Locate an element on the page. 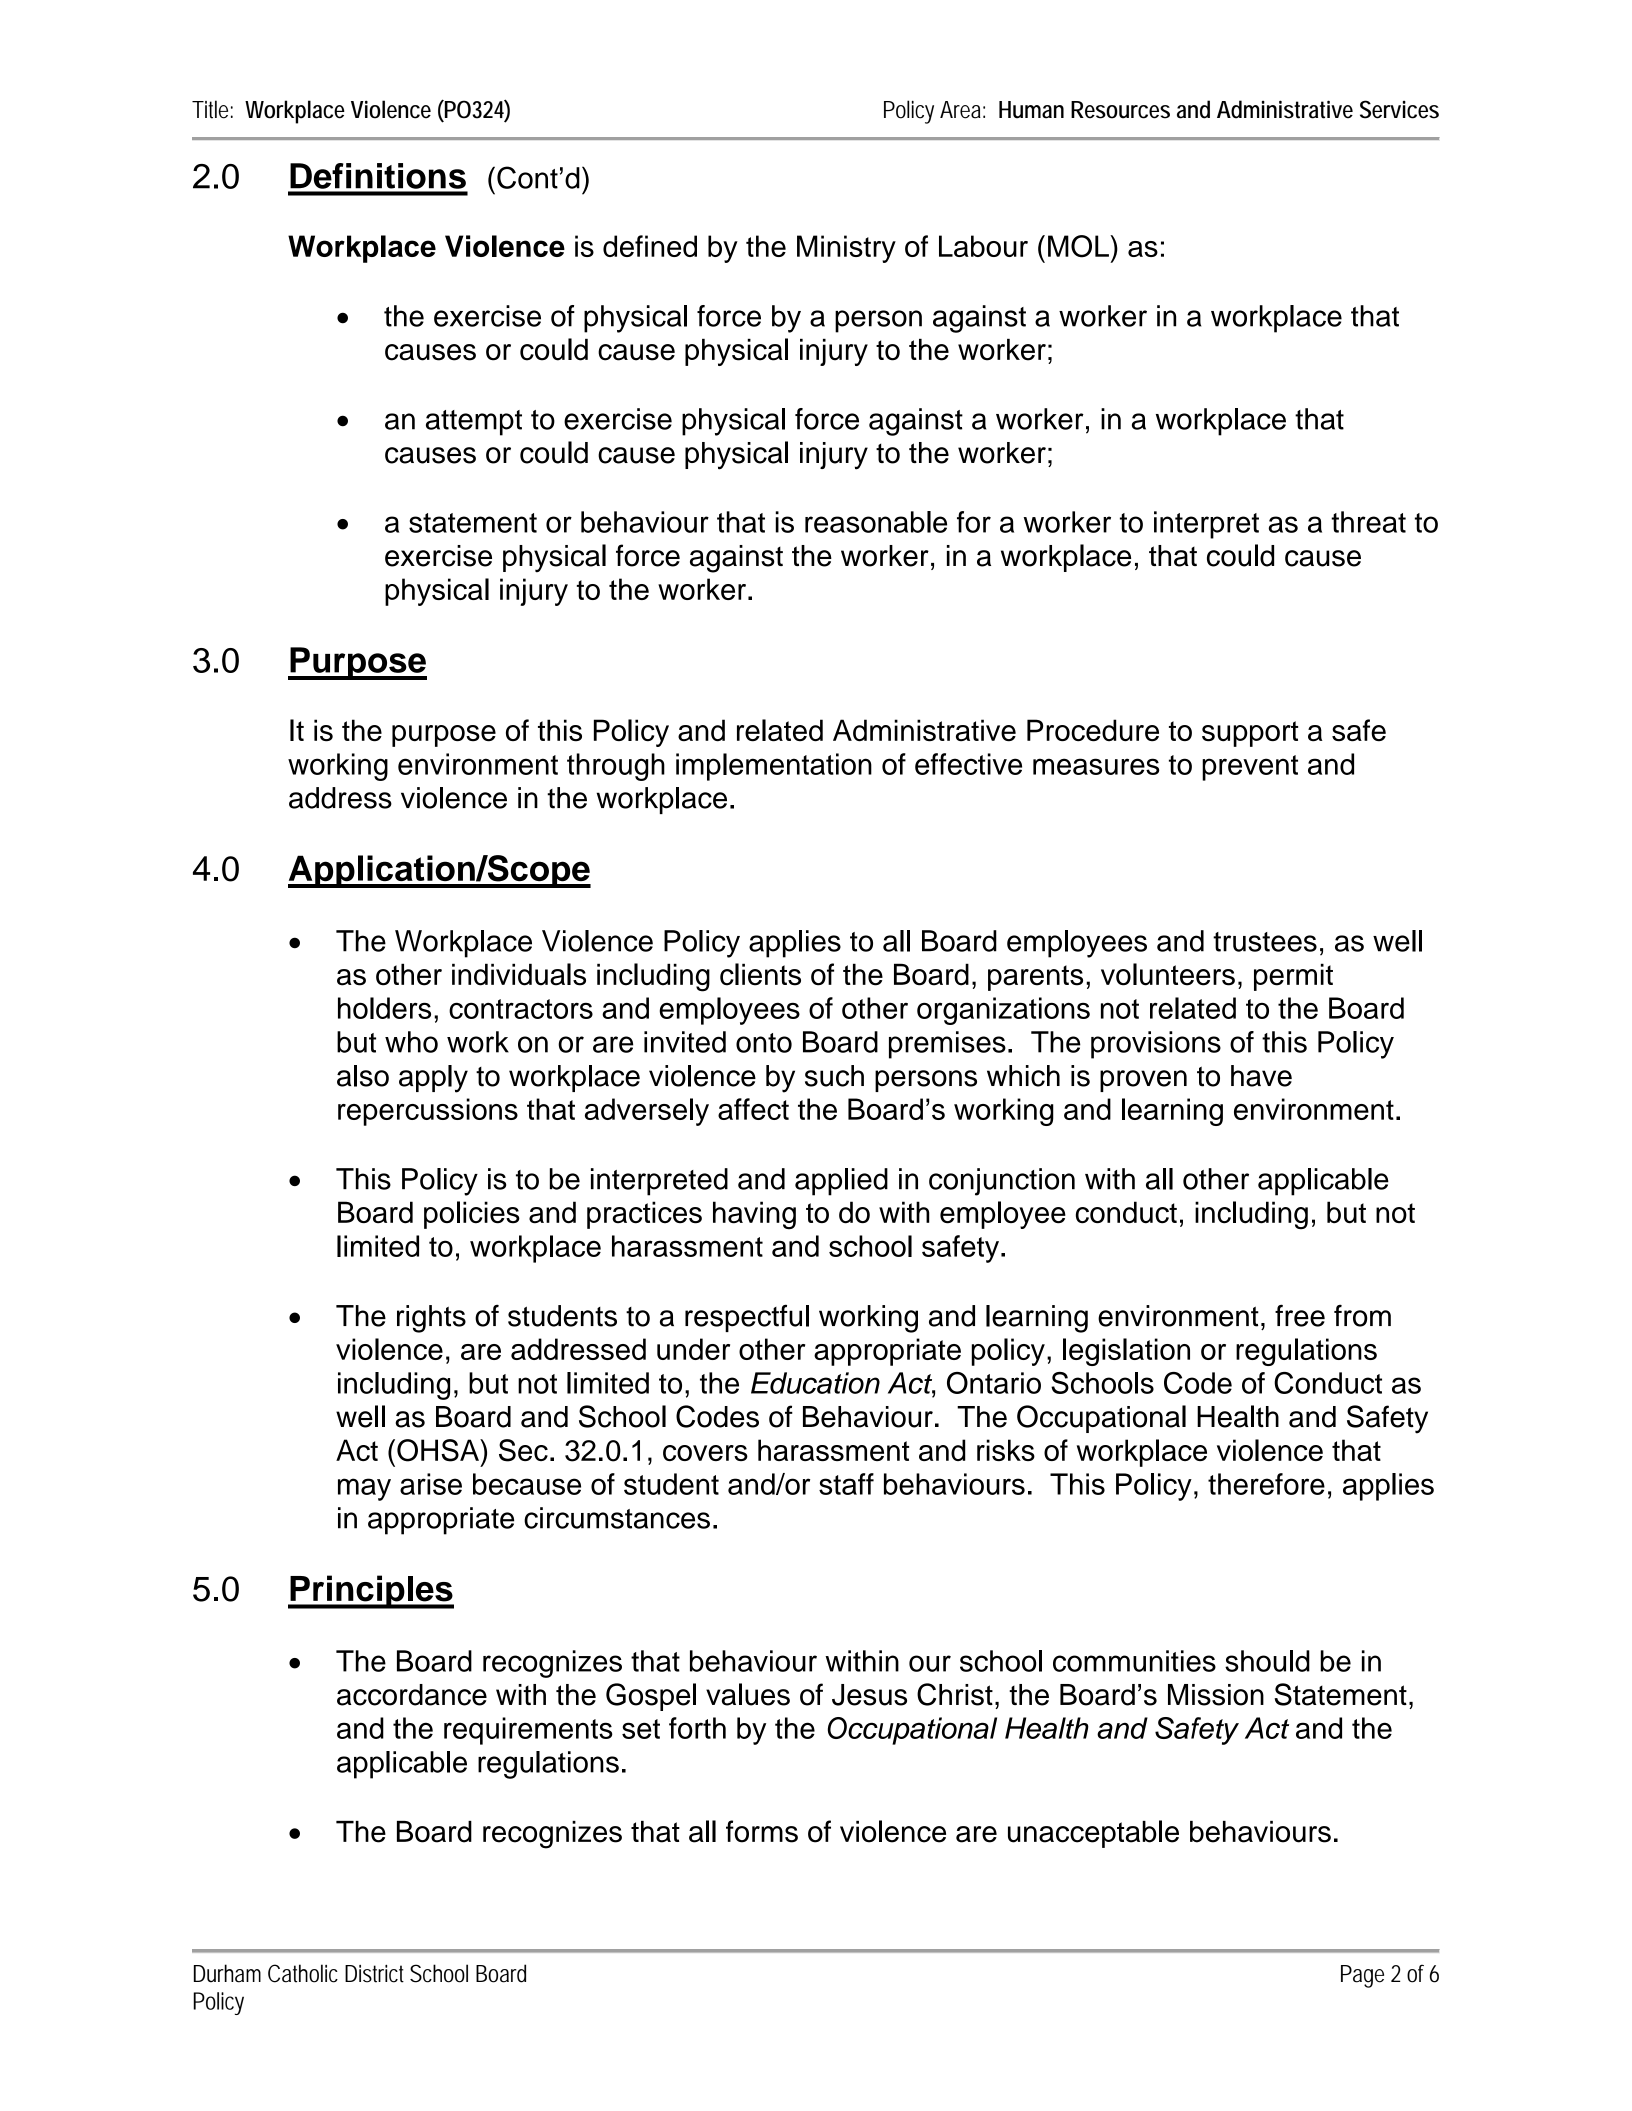 The width and height of the page is (1632, 2111). Resources is located at coordinates (1120, 110).
